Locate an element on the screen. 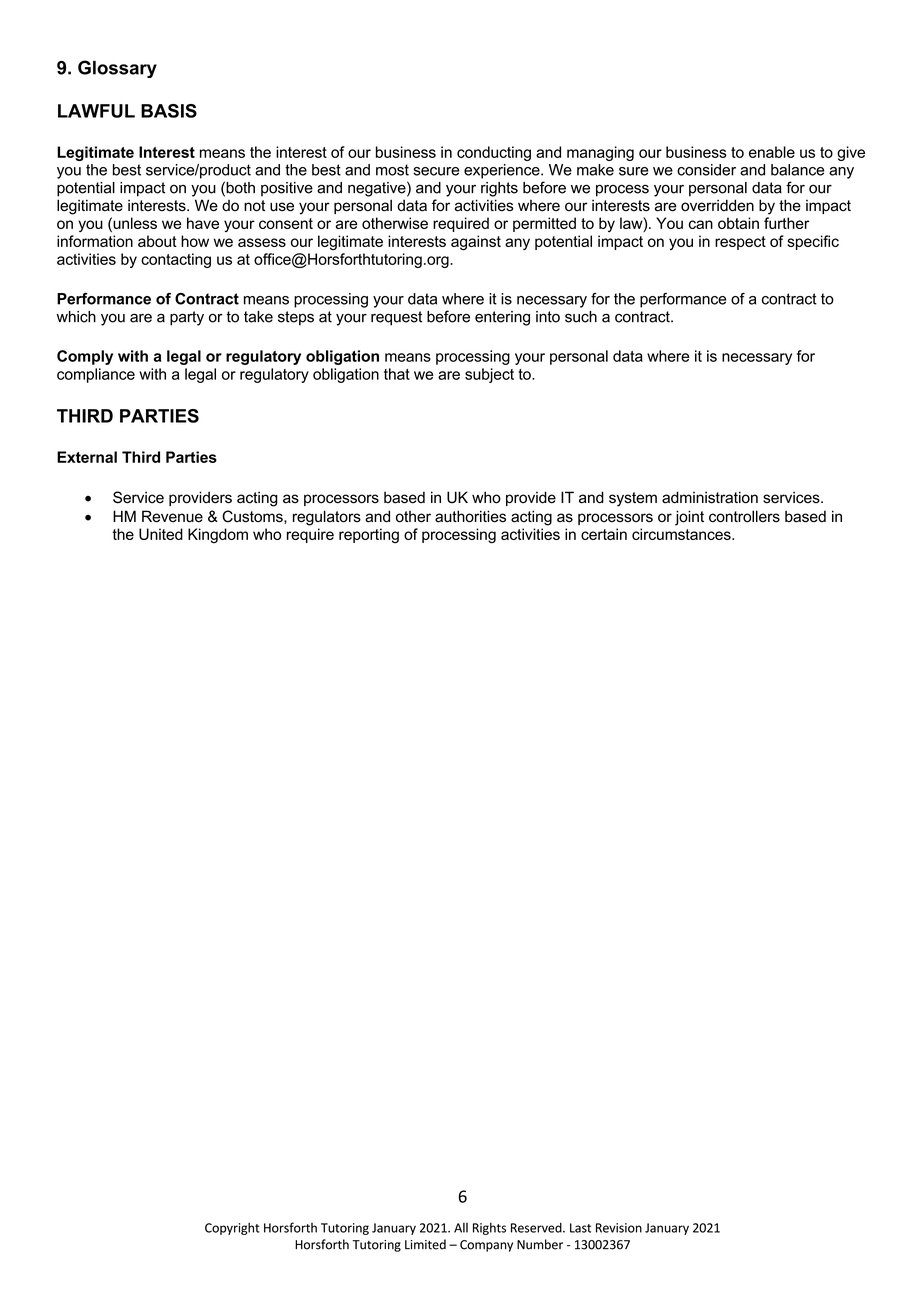 This screenshot has height=1308, width=924. reporting is located at coordinates (369, 536).
